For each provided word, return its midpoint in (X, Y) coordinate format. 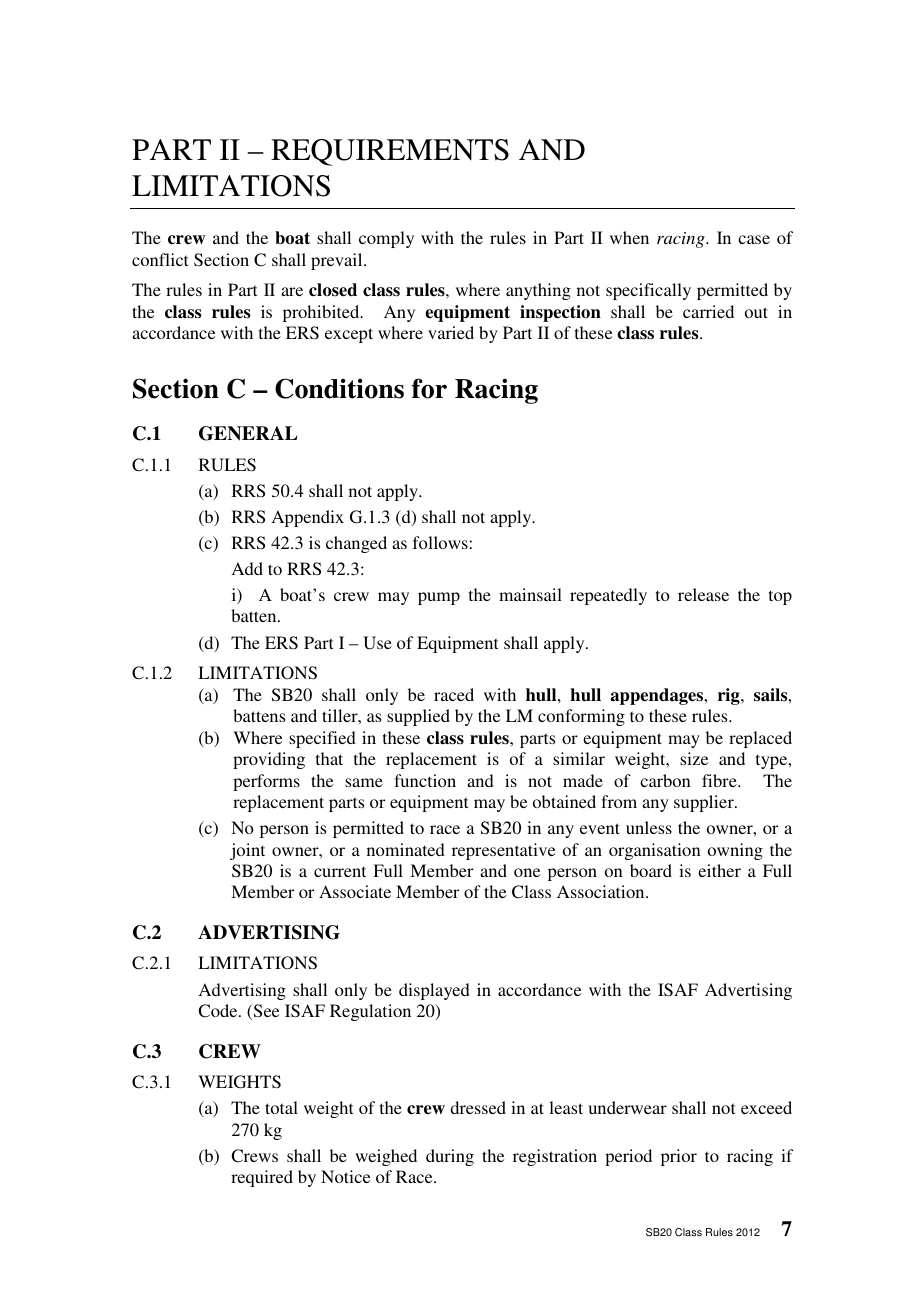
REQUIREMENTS (390, 152)
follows (440, 542)
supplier (705, 803)
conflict (160, 259)
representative (503, 851)
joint (247, 851)
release (703, 594)
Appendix (308, 518)
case (754, 239)
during (450, 1157)
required (262, 1178)
